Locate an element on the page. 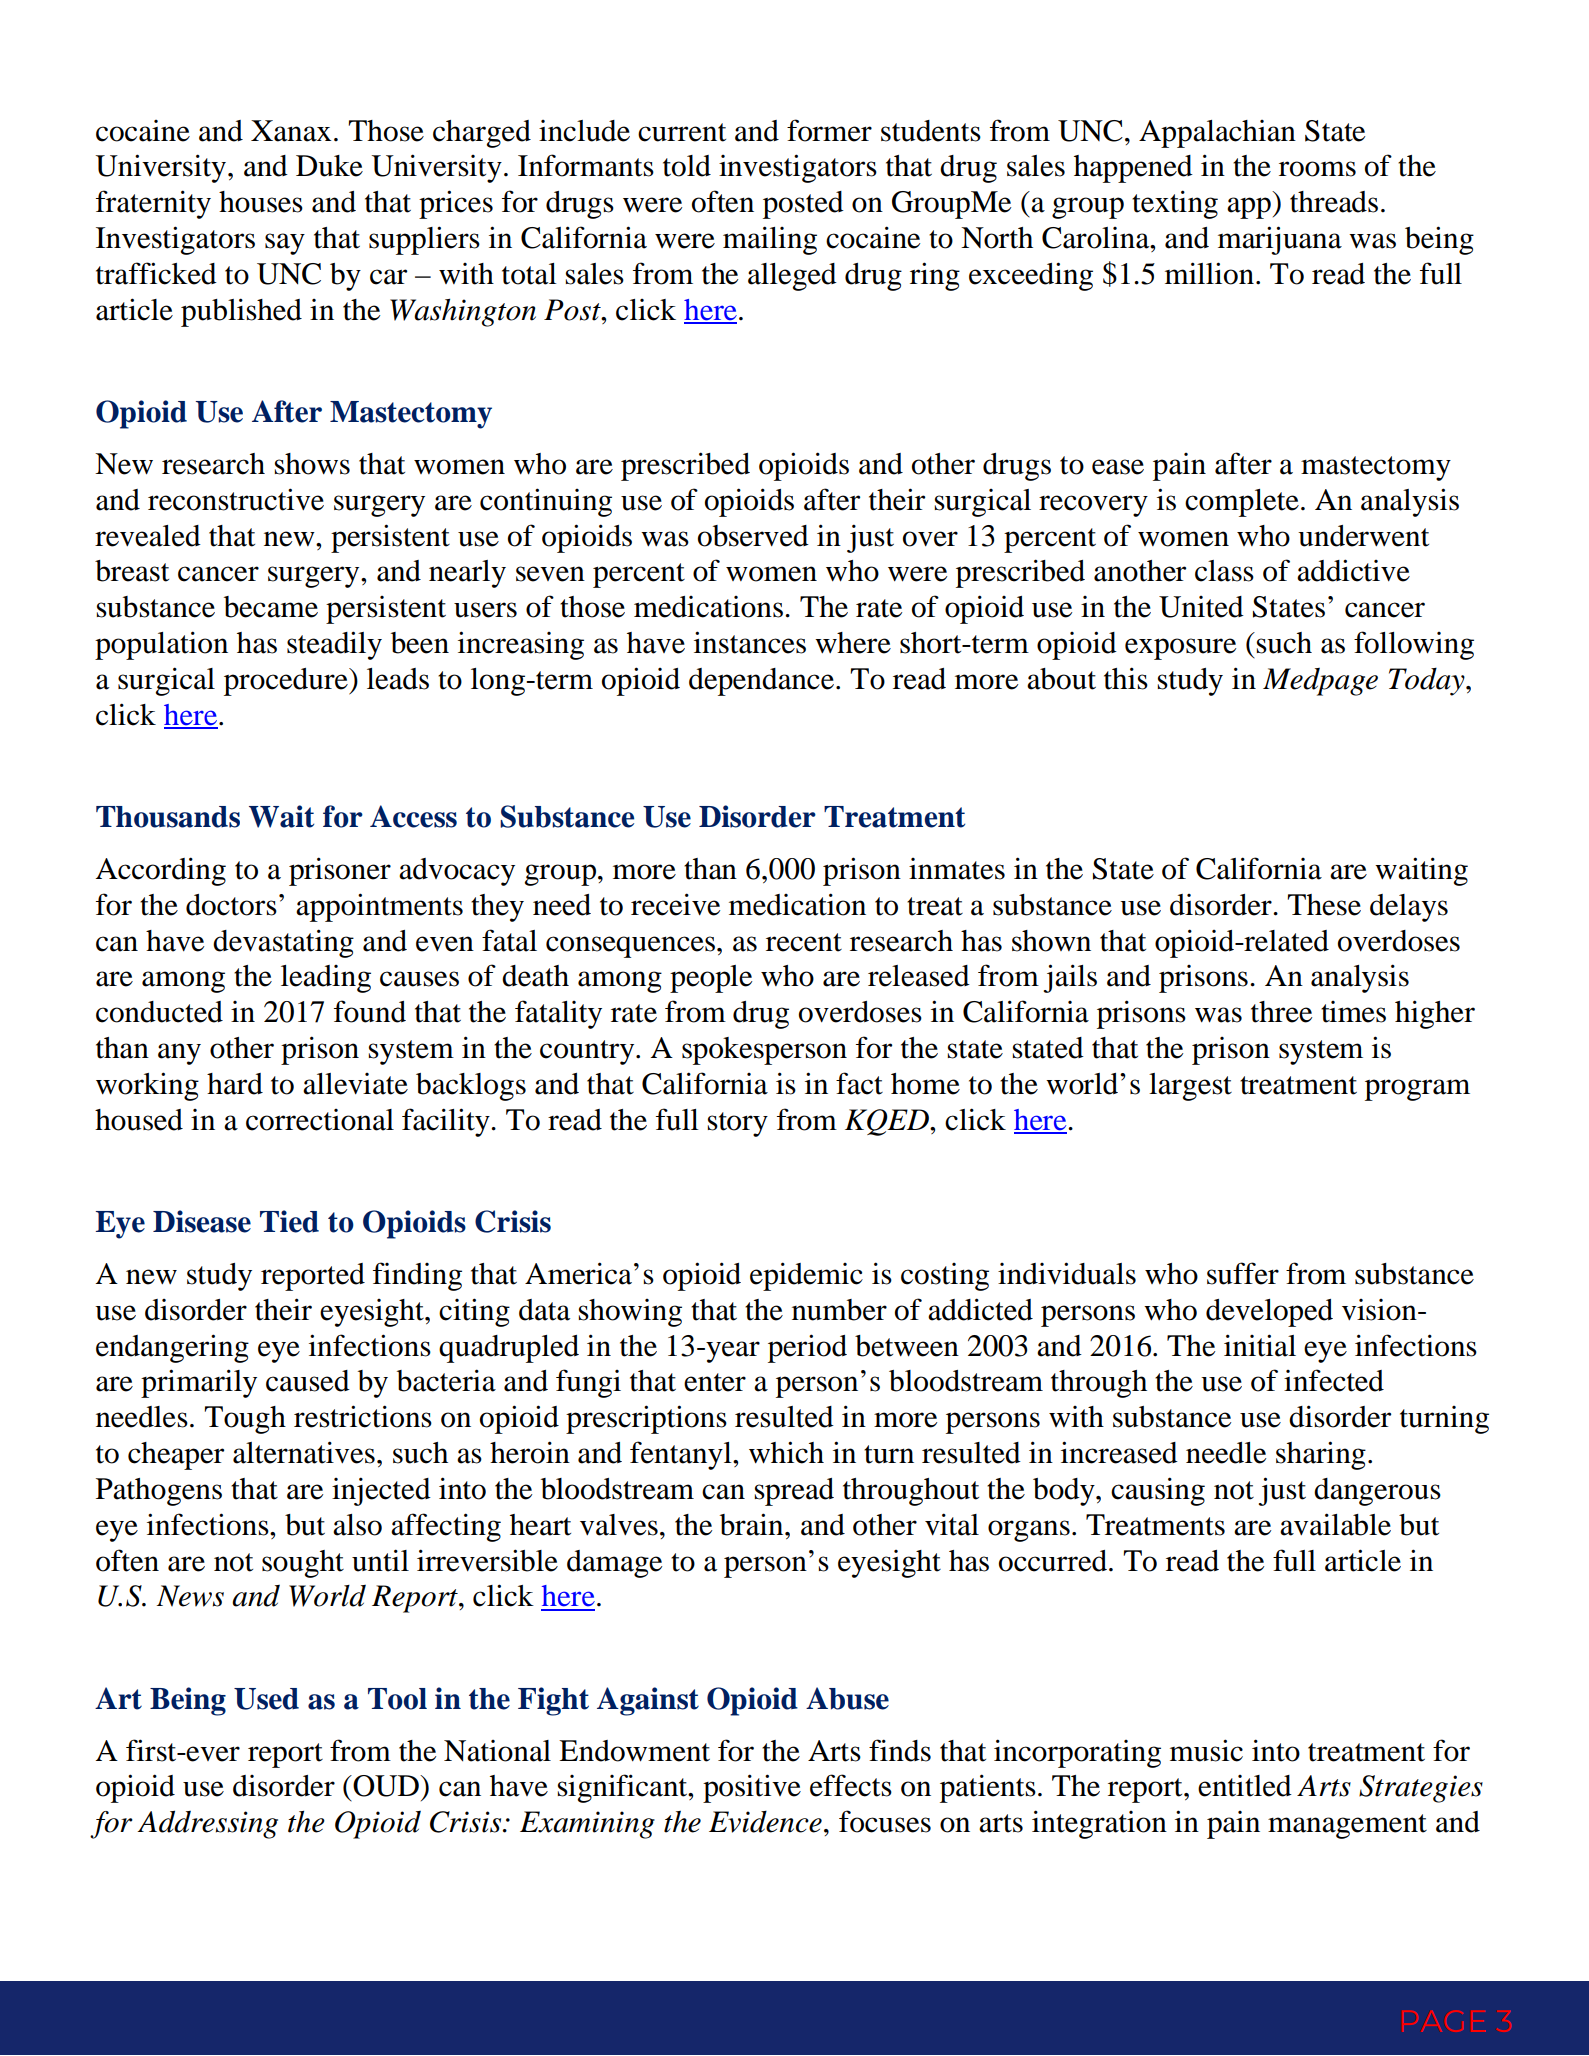 This image has height=2056, width=1589. OUD is located at coordinates (386, 1786).
